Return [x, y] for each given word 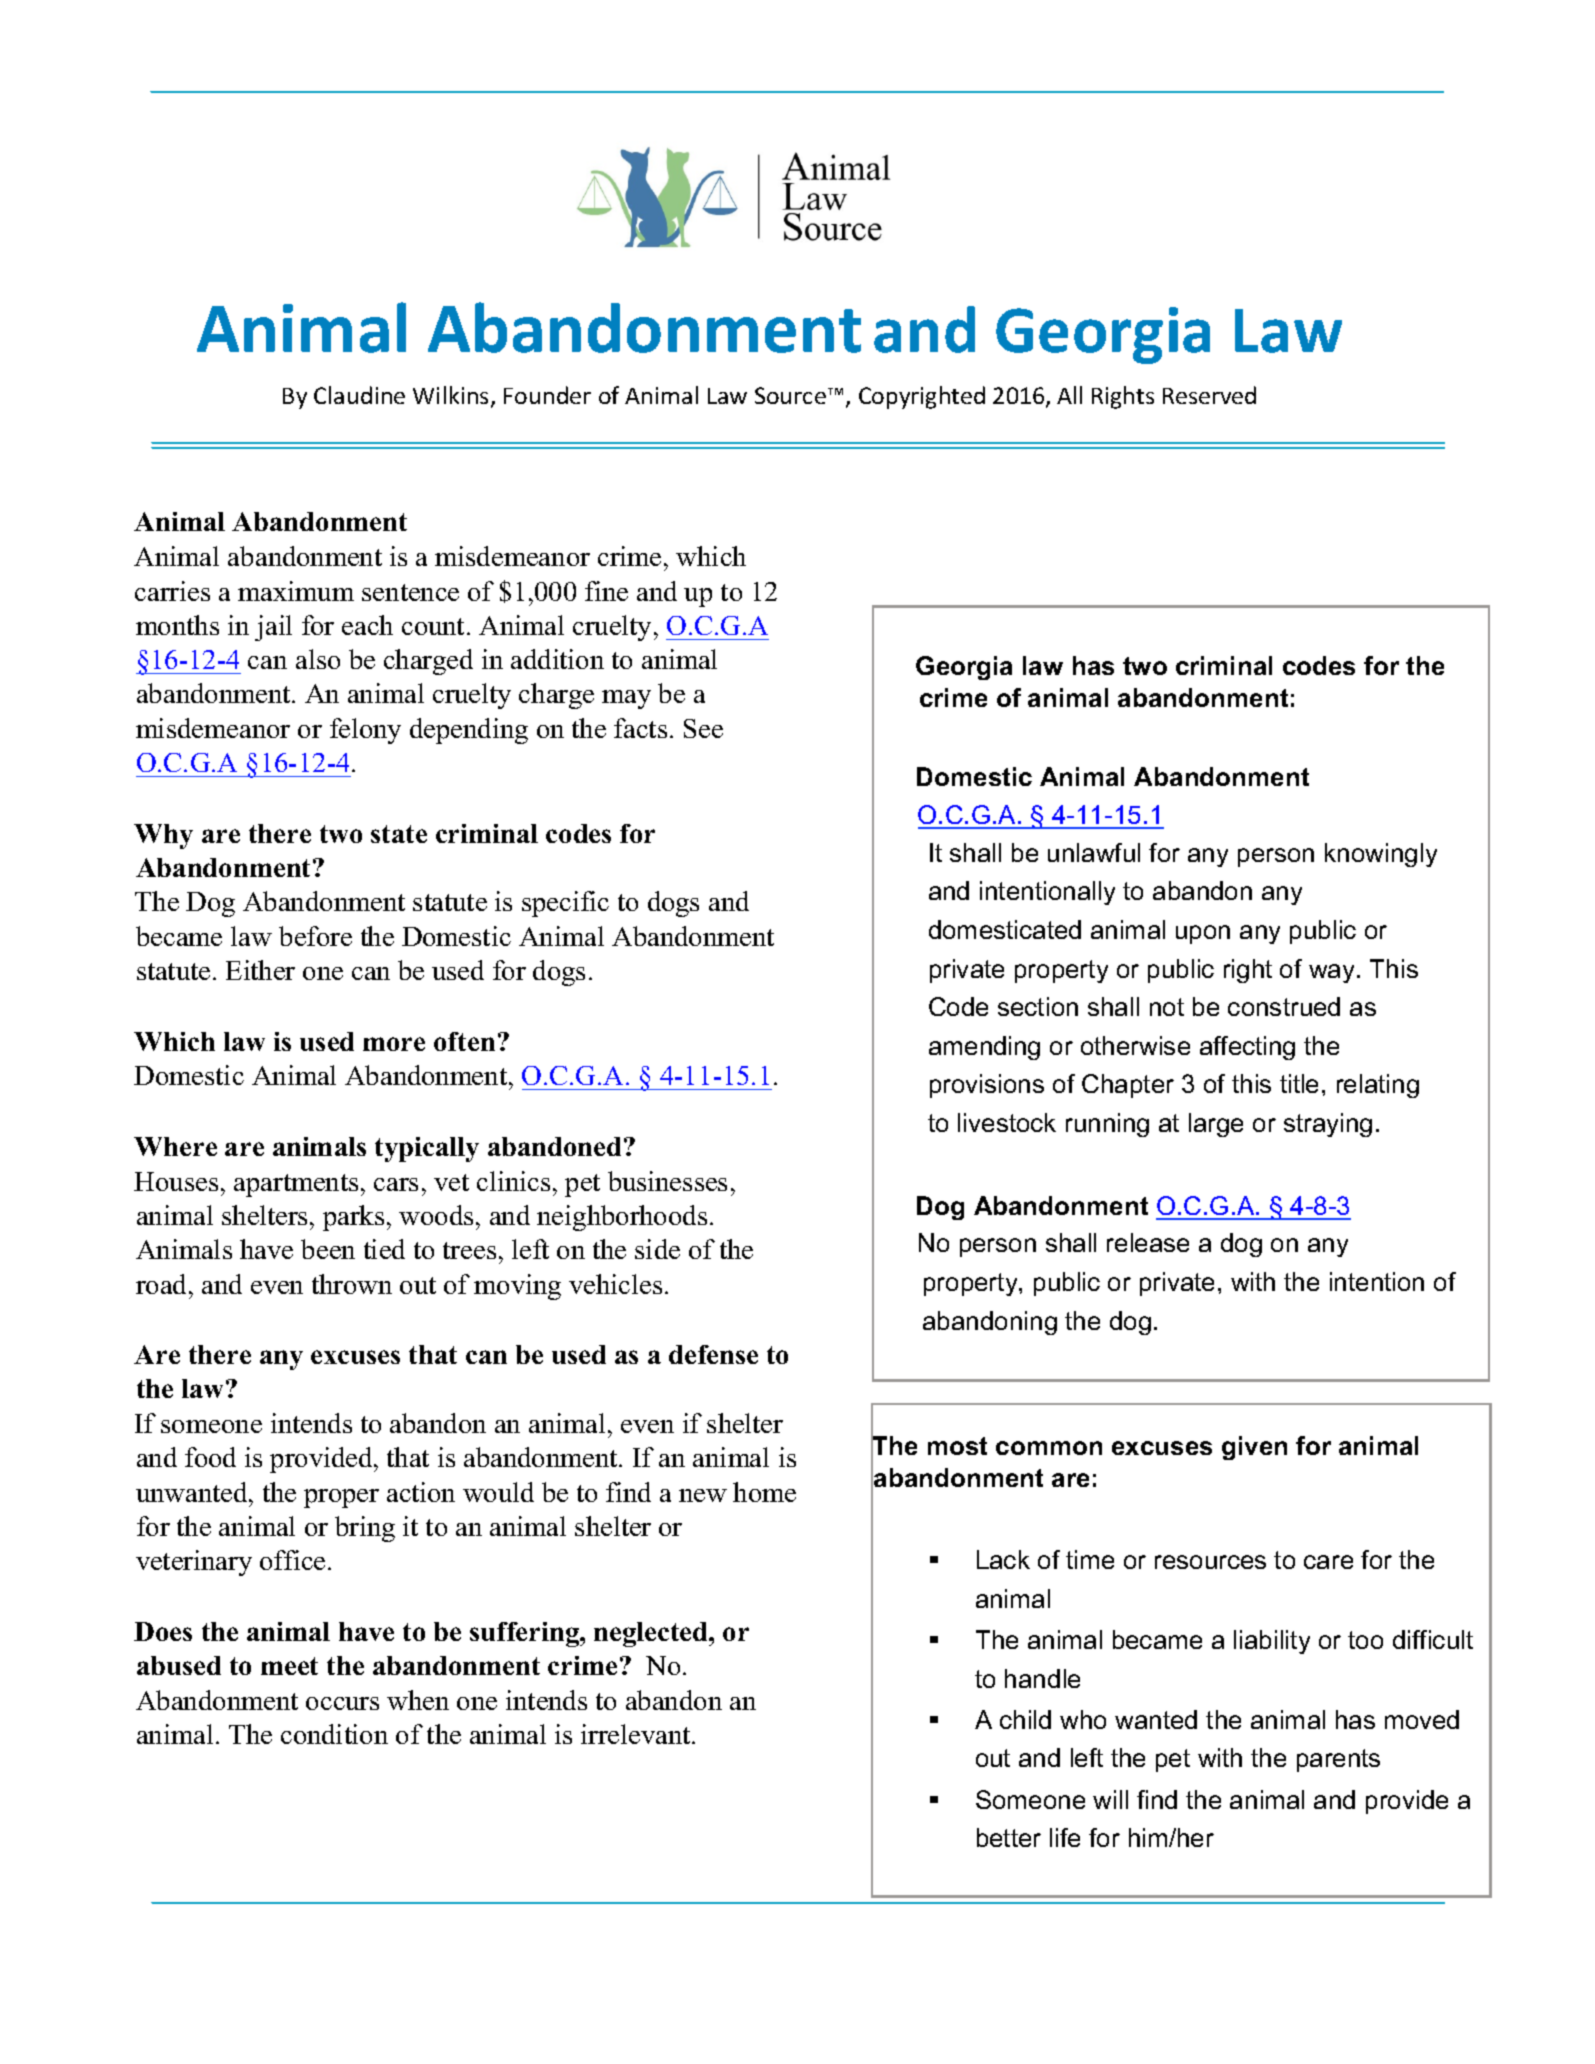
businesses [667, 1181]
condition [334, 1734]
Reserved [1209, 395]
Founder [547, 395]
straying [1328, 1125]
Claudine [359, 395]
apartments [296, 1185]
